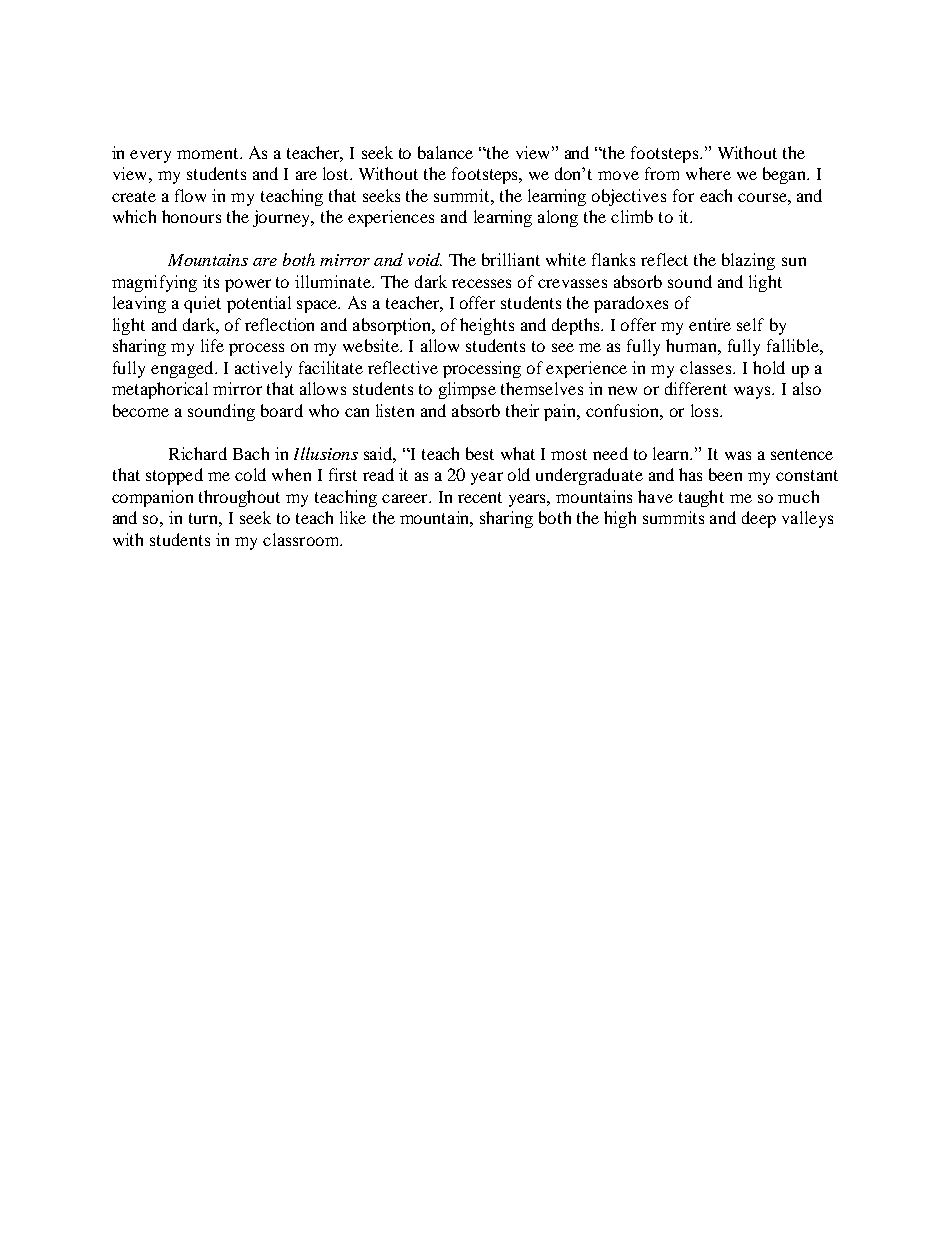  I want to click on moment, so click(209, 153).
